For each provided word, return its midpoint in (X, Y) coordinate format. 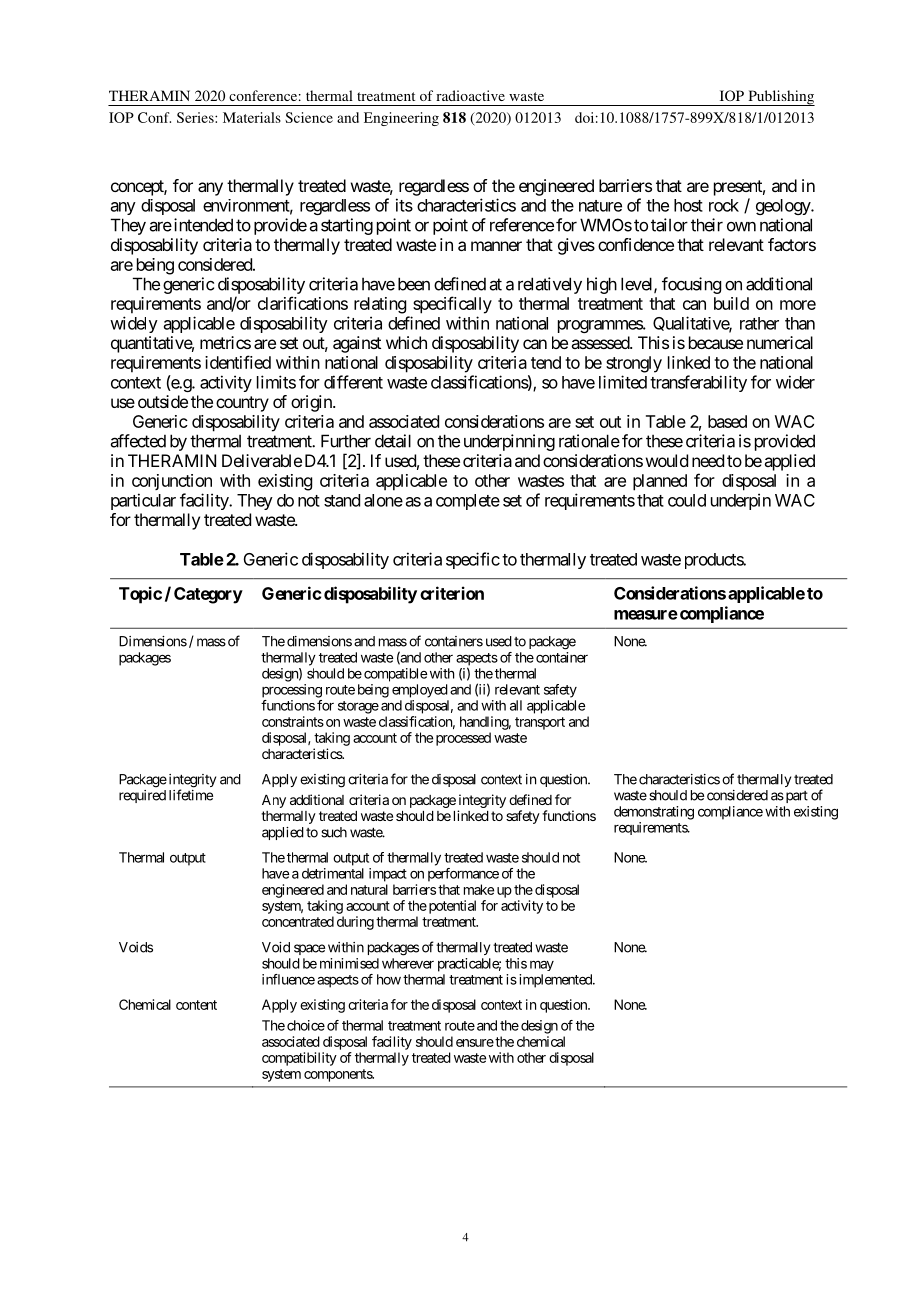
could (687, 500)
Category (208, 595)
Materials (252, 117)
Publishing (780, 98)
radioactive (470, 95)
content (196, 1005)
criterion (452, 593)
